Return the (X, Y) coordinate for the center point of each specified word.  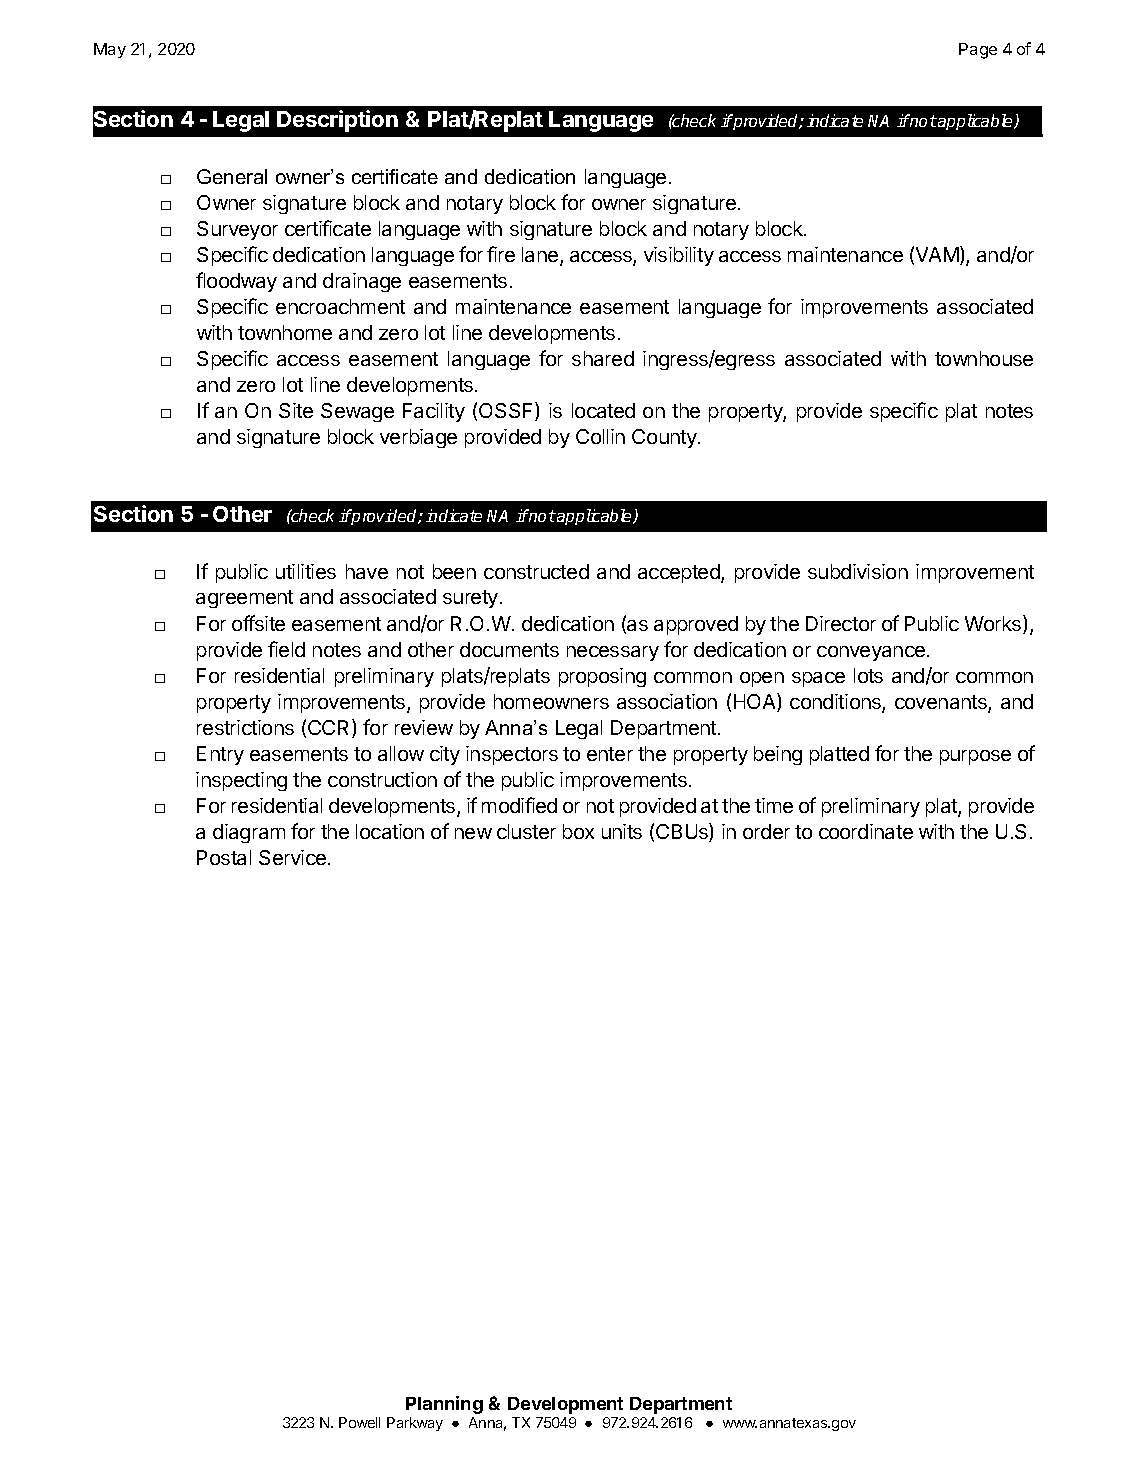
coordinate (866, 831)
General (232, 176)
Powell (359, 1422)
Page (978, 51)
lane (541, 256)
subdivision (858, 571)
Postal (224, 857)
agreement (244, 599)
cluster (526, 831)
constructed (536, 571)
